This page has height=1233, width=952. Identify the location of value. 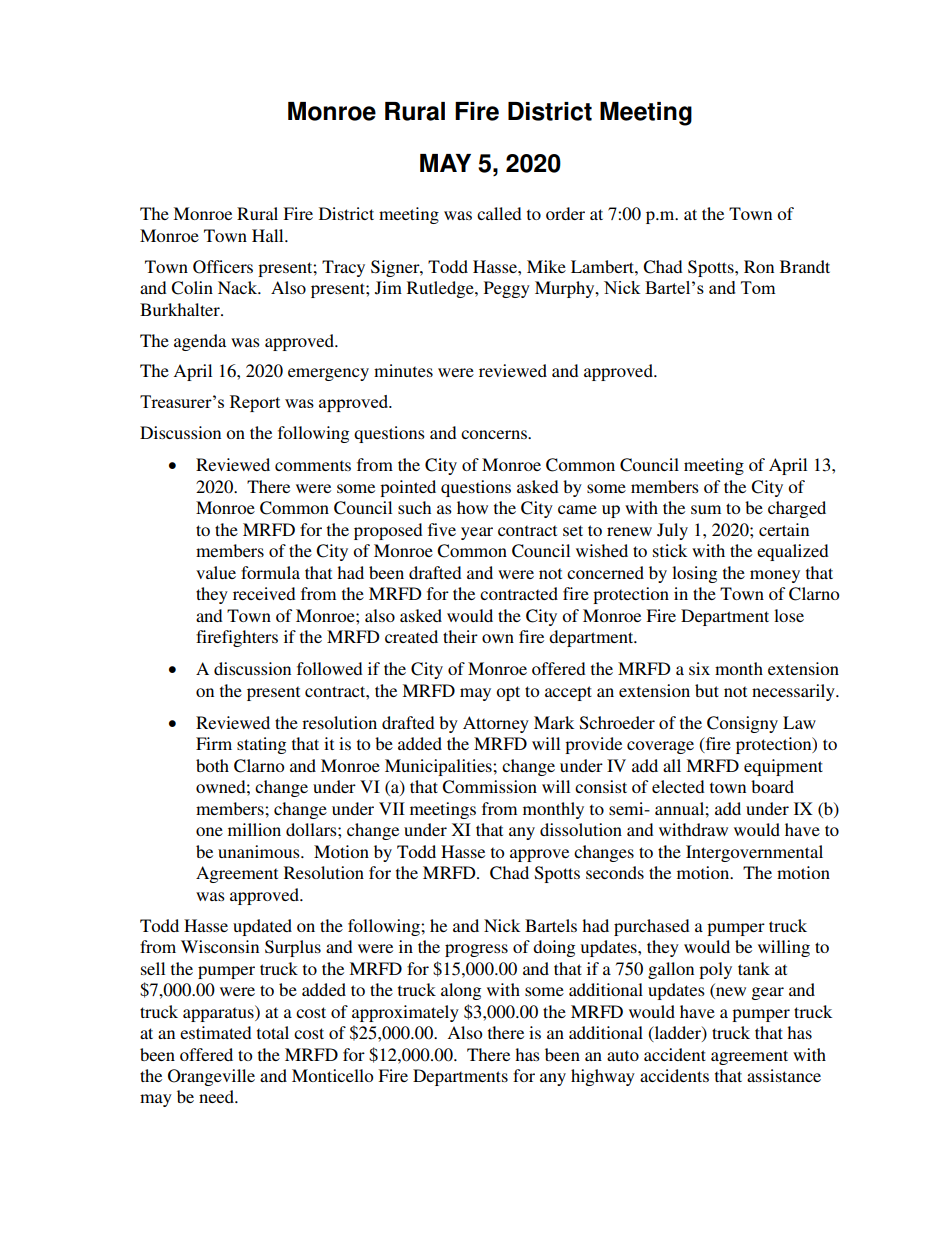
(216, 572).
